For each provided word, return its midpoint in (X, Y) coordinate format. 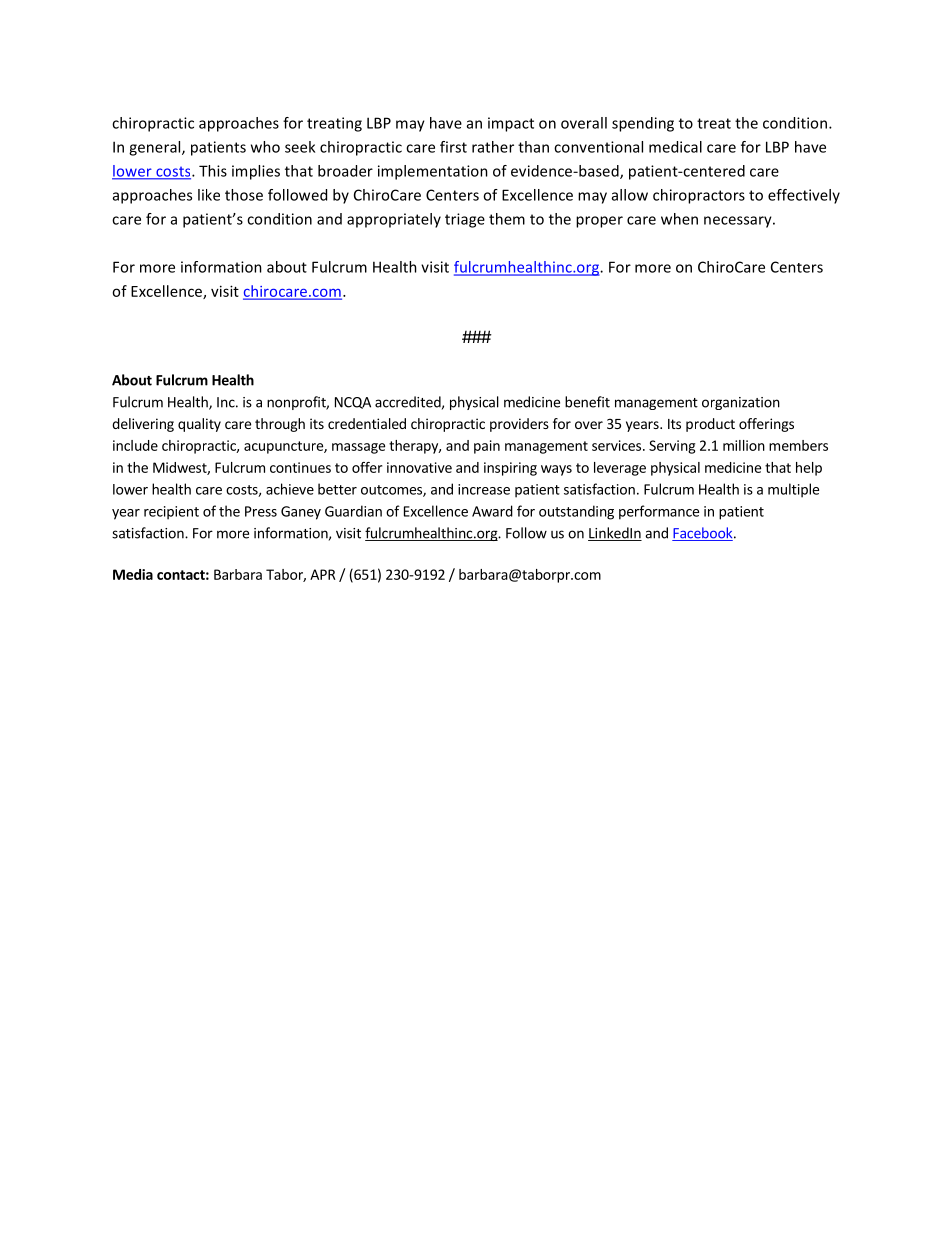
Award (492, 511)
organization (741, 403)
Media (133, 574)
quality (199, 425)
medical (675, 147)
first (453, 147)
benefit (587, 402)
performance (659, 512)
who (265, 147)
